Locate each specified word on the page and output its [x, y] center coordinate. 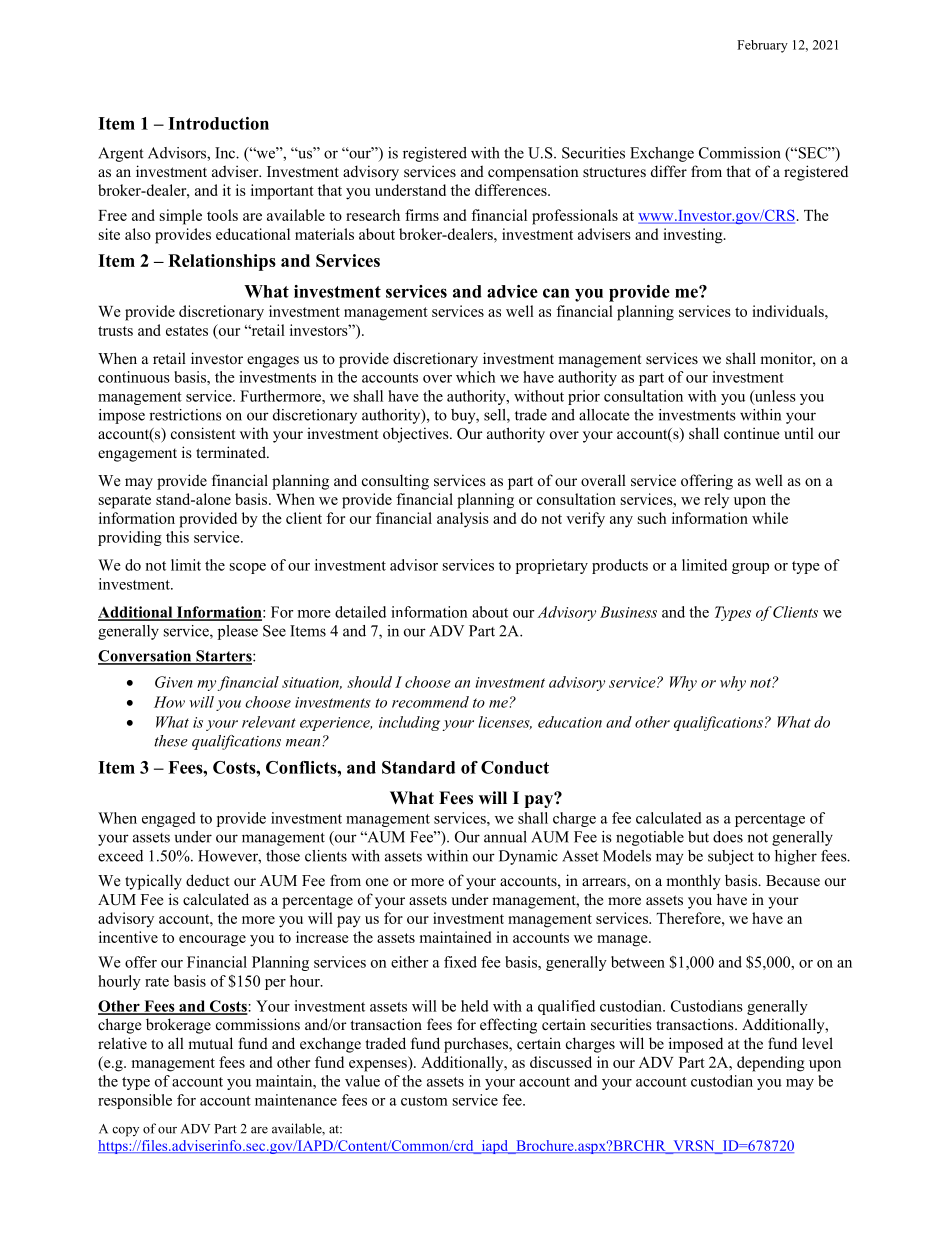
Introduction [218, 123]
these [171, 741]
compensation [533, 173]
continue [751, 433]
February [762, 46]
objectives [417, 435]
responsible [135, 1101]
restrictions [185, 415]
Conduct [515, 767]
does [728, 837]
